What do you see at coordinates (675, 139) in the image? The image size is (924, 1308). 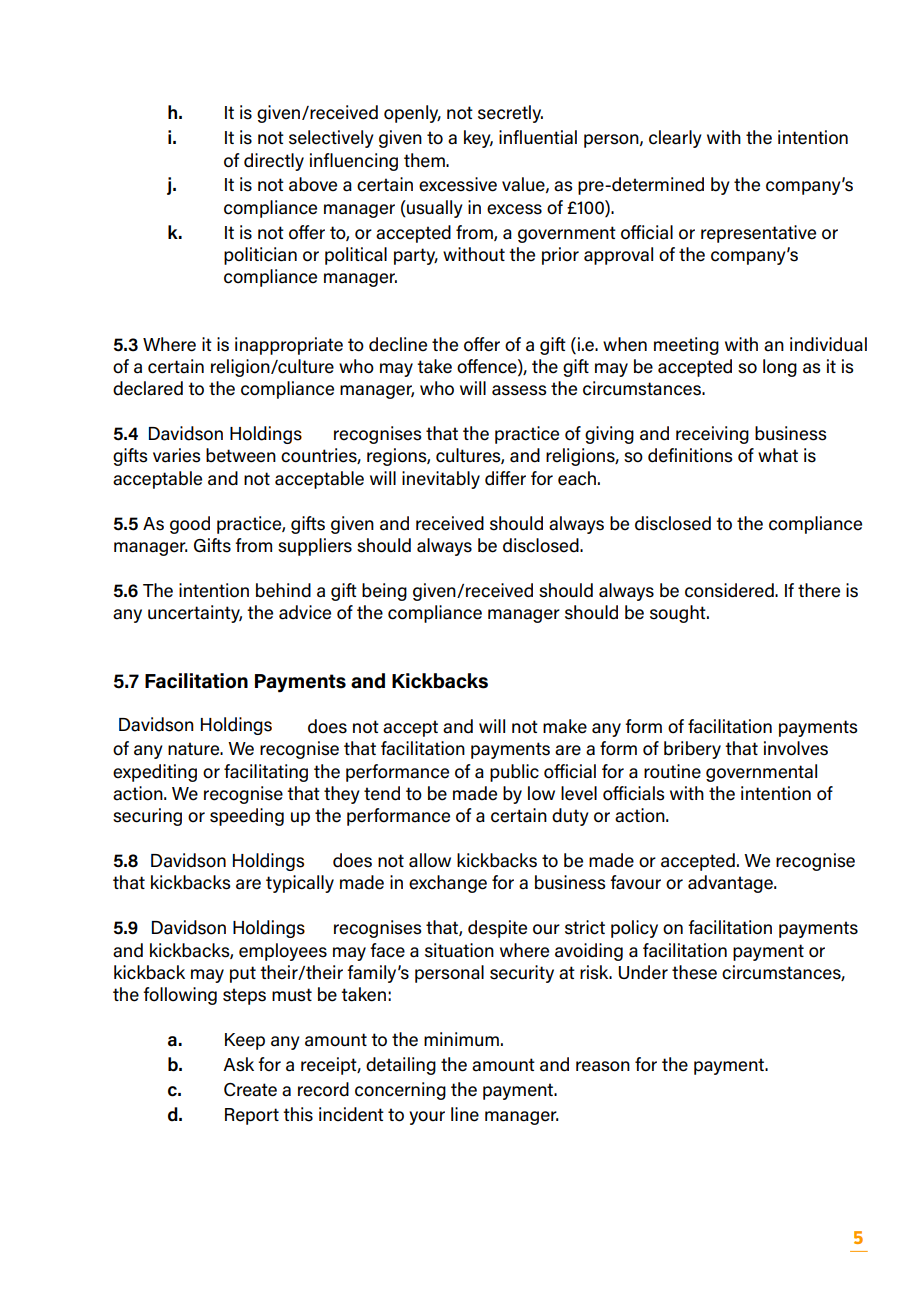 I see `clearly` at bounding box center [675, 139].
